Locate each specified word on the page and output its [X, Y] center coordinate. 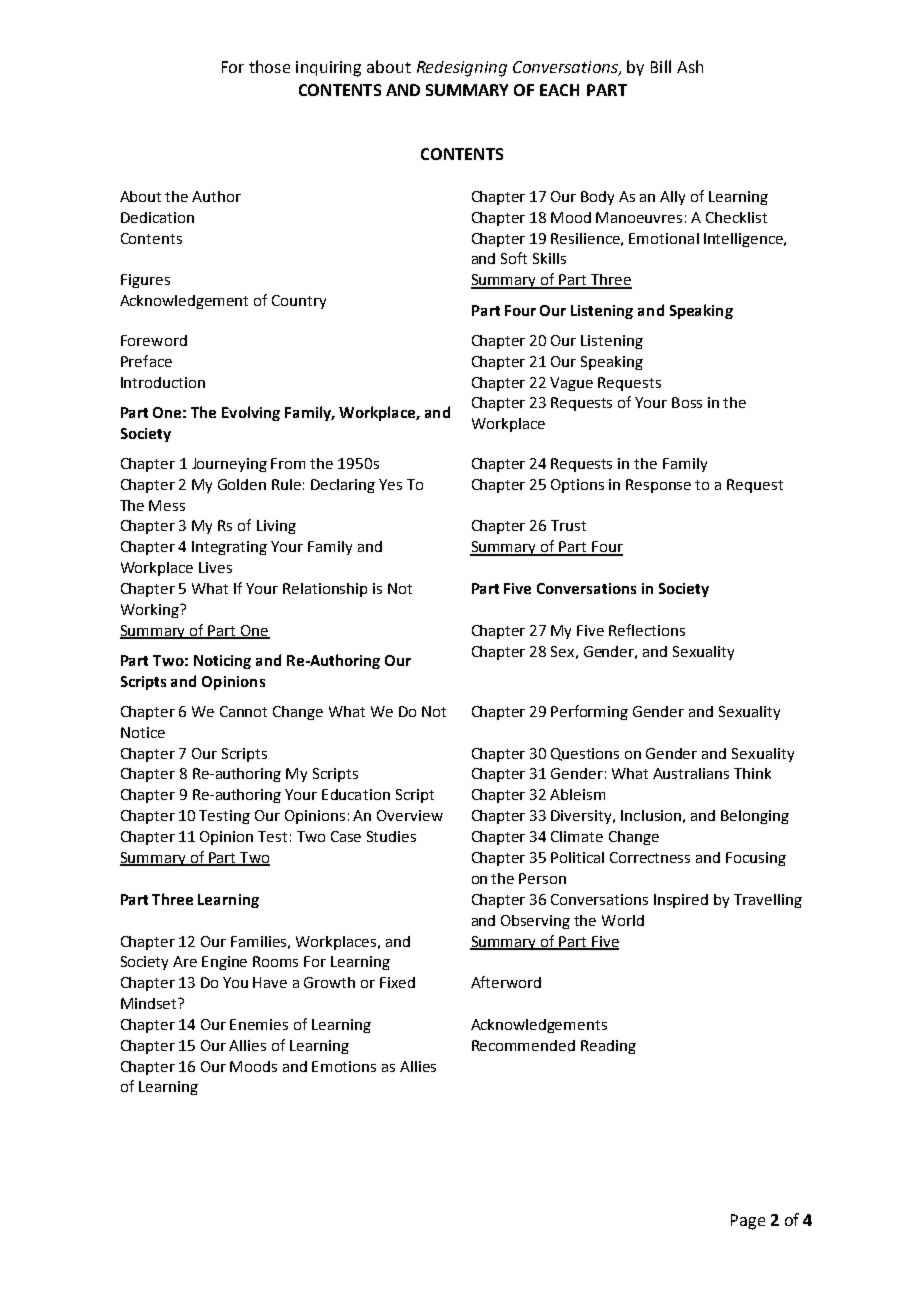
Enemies [259, 1024]
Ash [690, 66]
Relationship [325, 590]
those [269, 66]
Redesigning [462, 69]
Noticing [222, 662]
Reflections [647, 630]
